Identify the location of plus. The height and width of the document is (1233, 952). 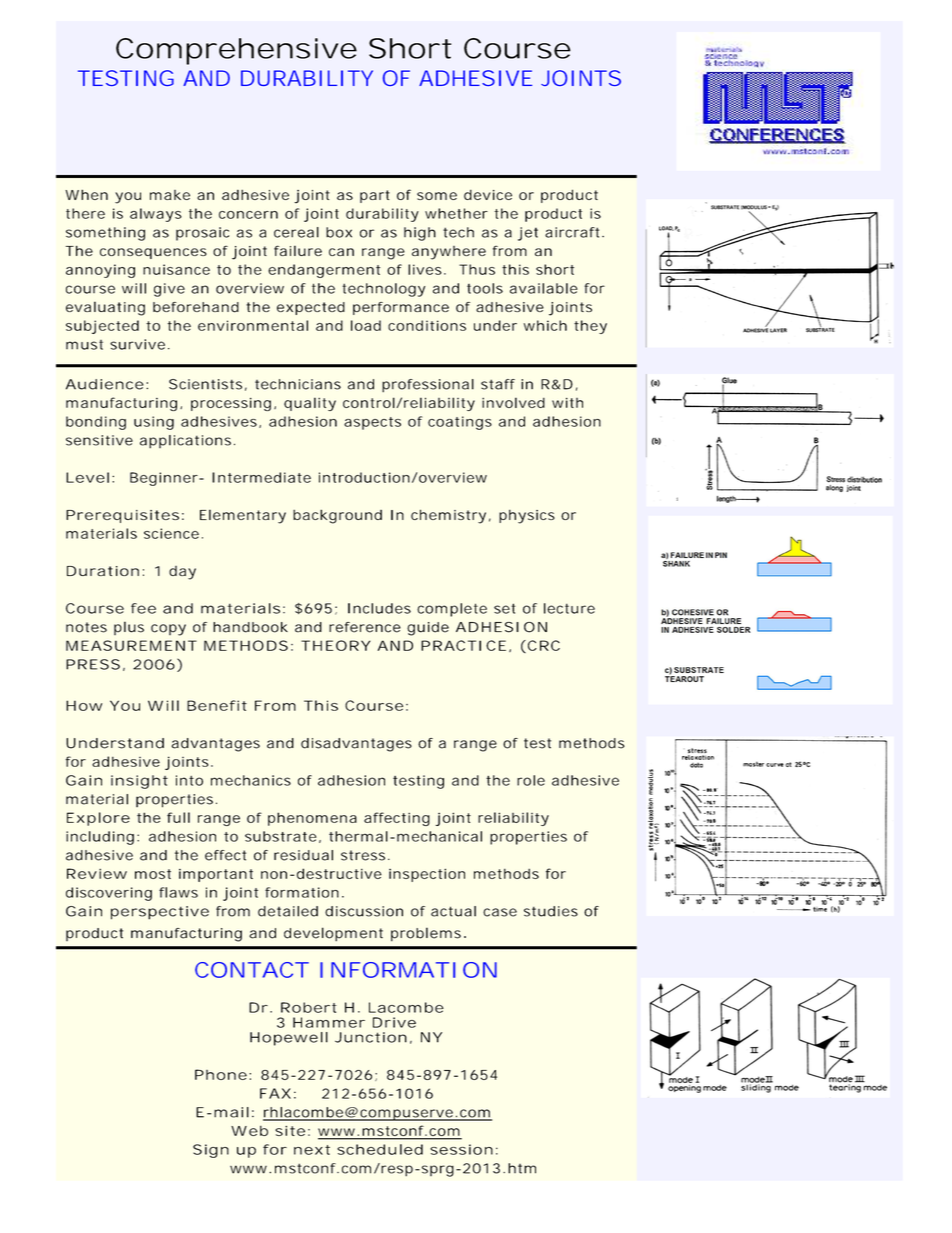
(129, 628).
